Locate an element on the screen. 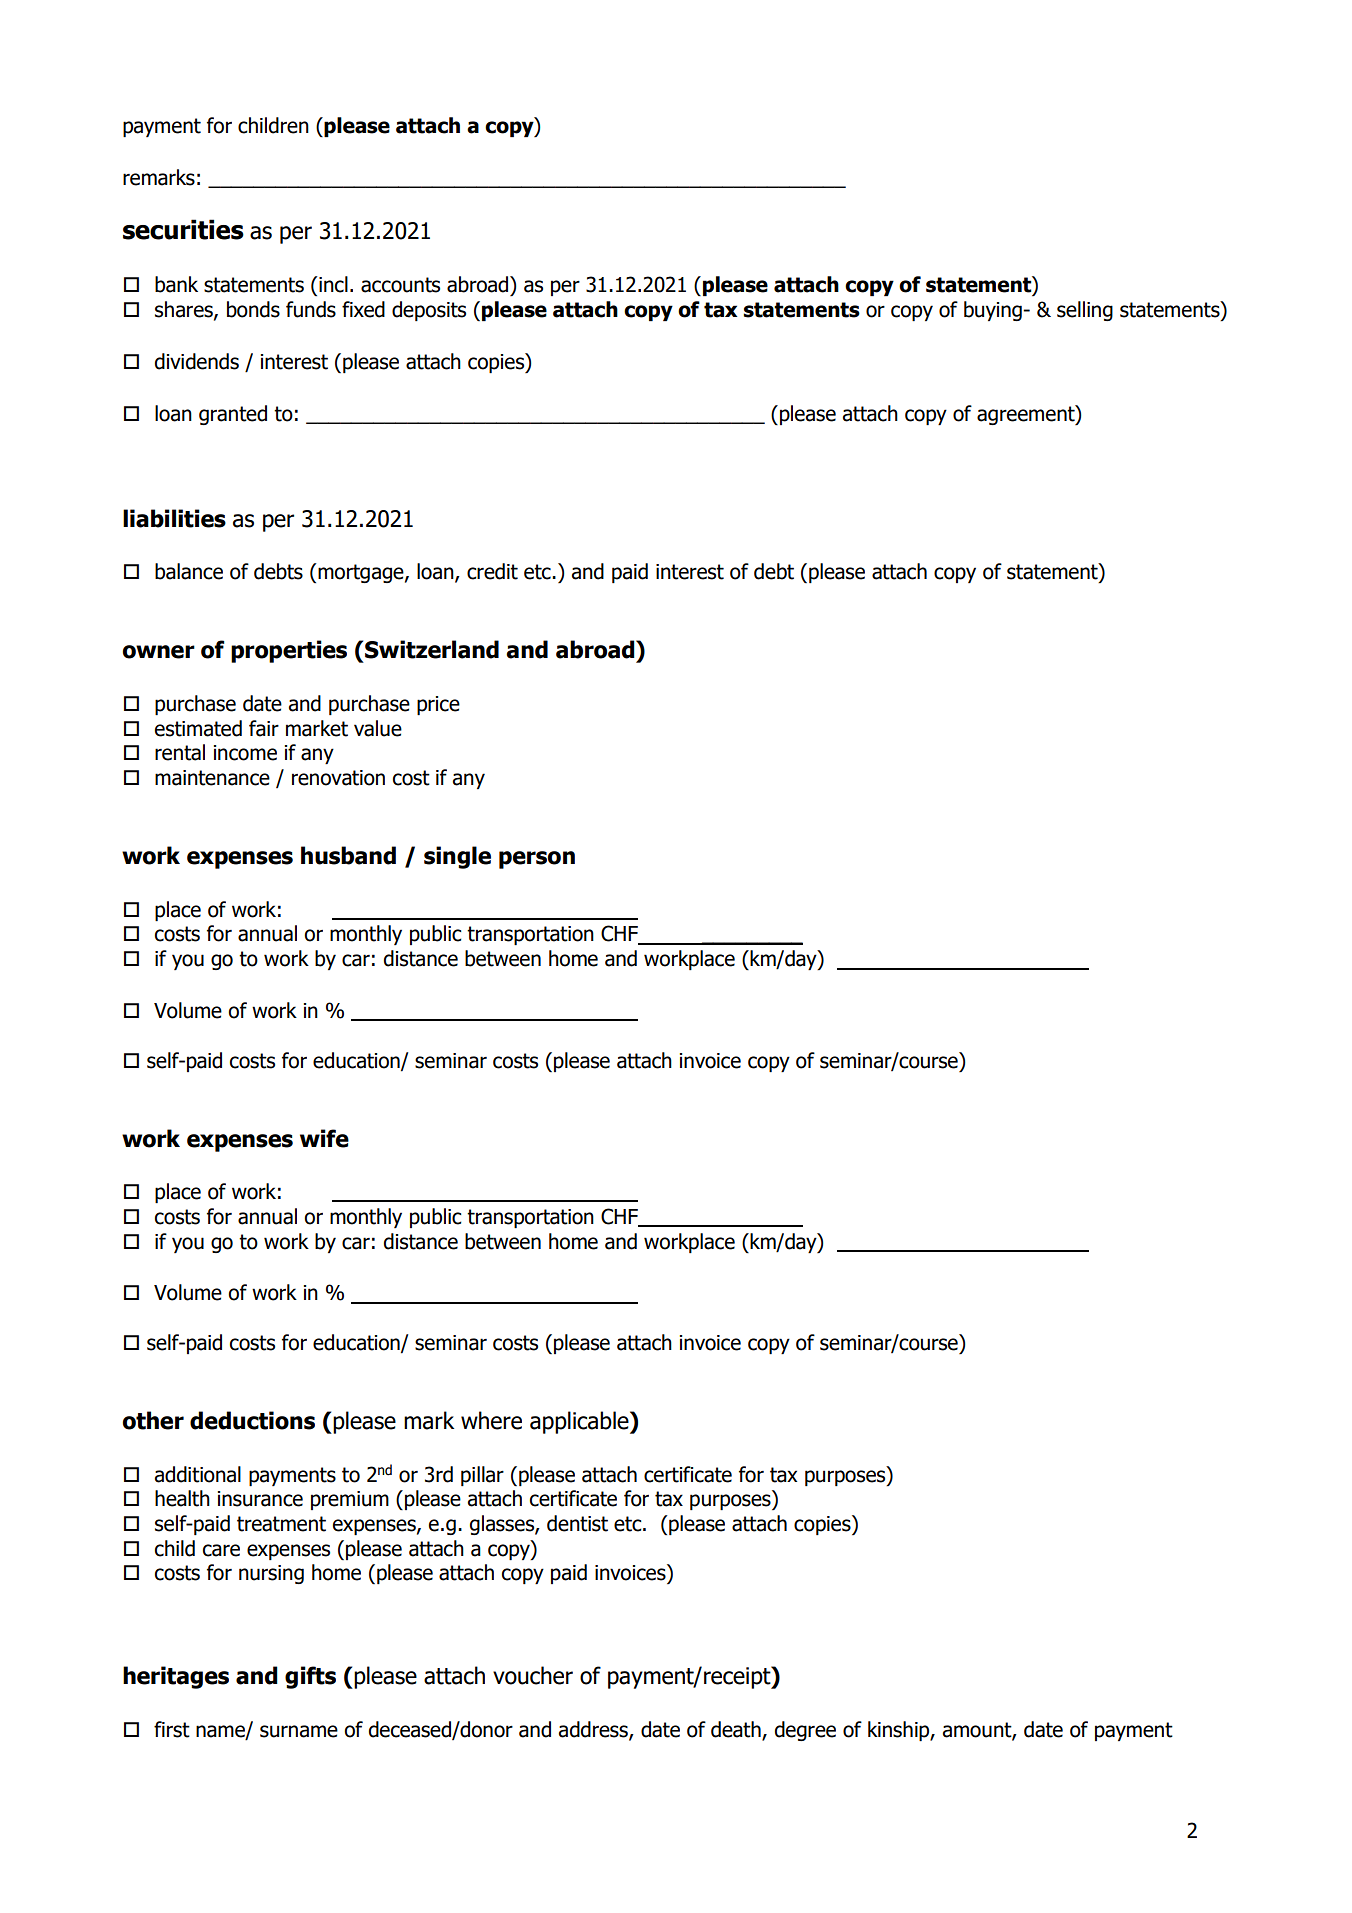 The width and height of the screenshot is (1352, 1913). degree is located at coordinates (805, 1731).
